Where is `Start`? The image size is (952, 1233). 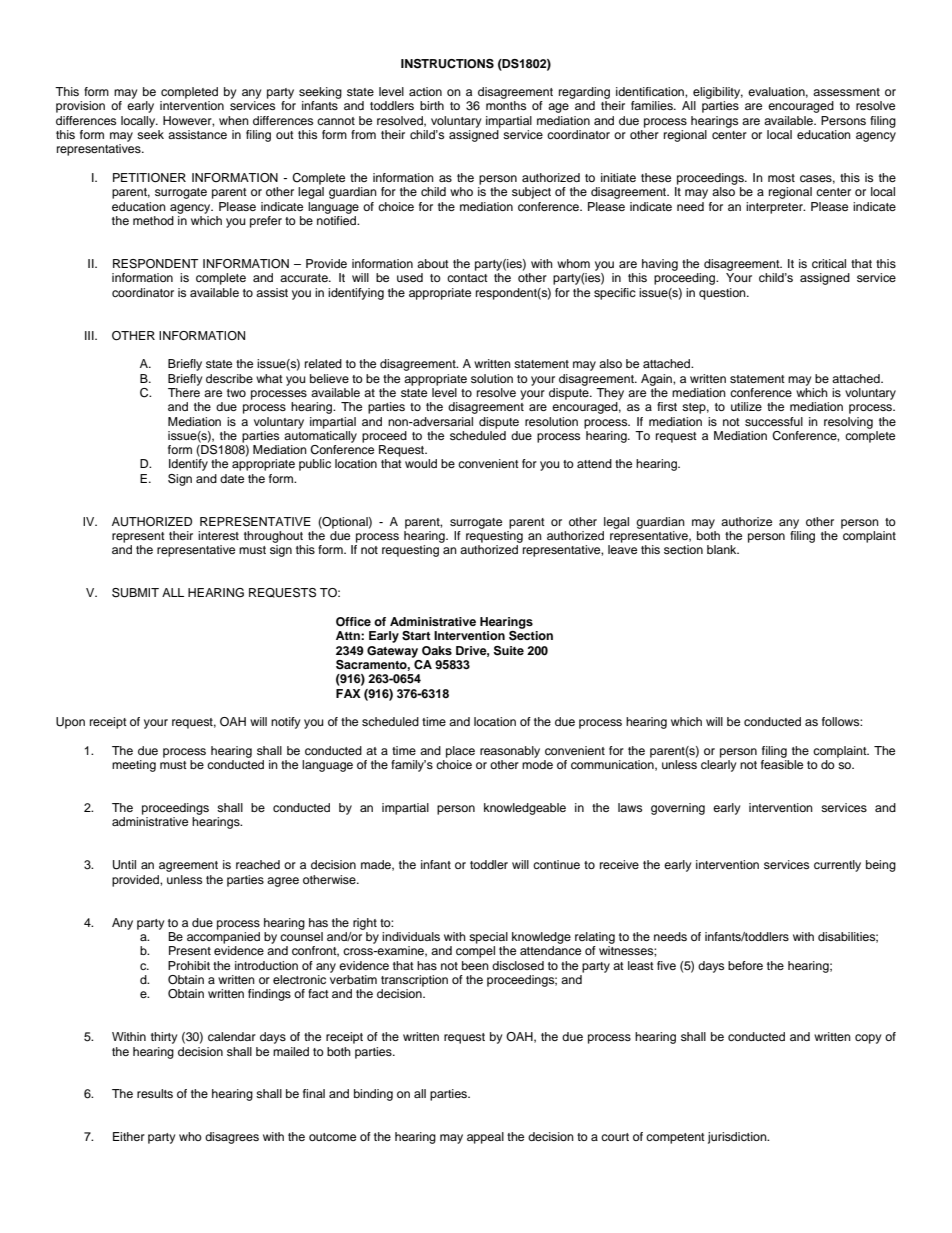
Start is located at coordinates (416, 636).
